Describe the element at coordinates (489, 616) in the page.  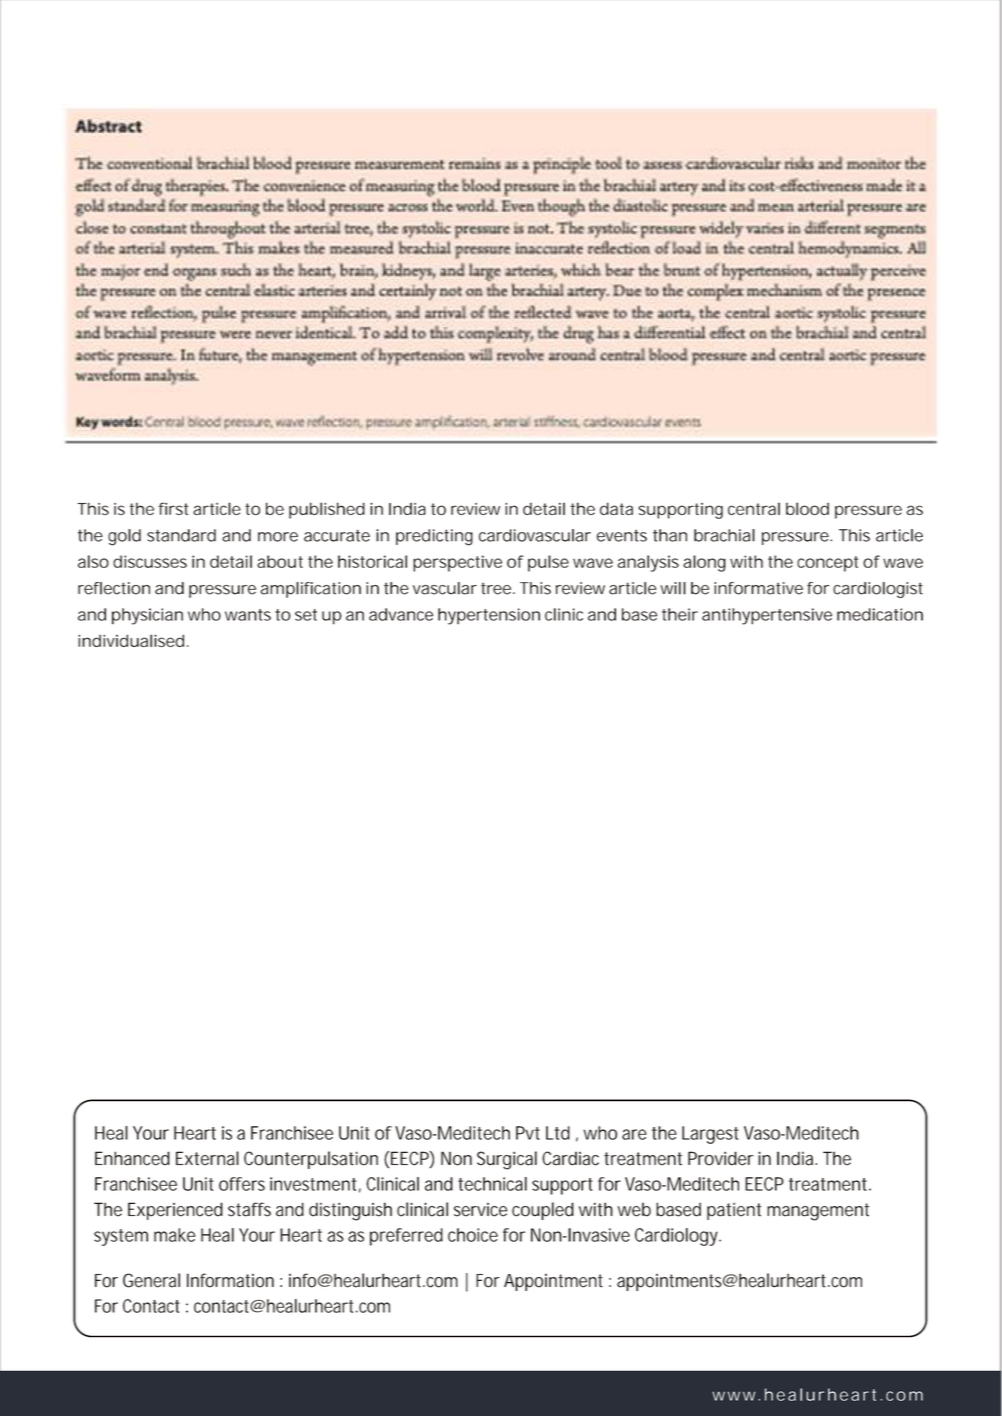
I see `hypertension` at that location.
